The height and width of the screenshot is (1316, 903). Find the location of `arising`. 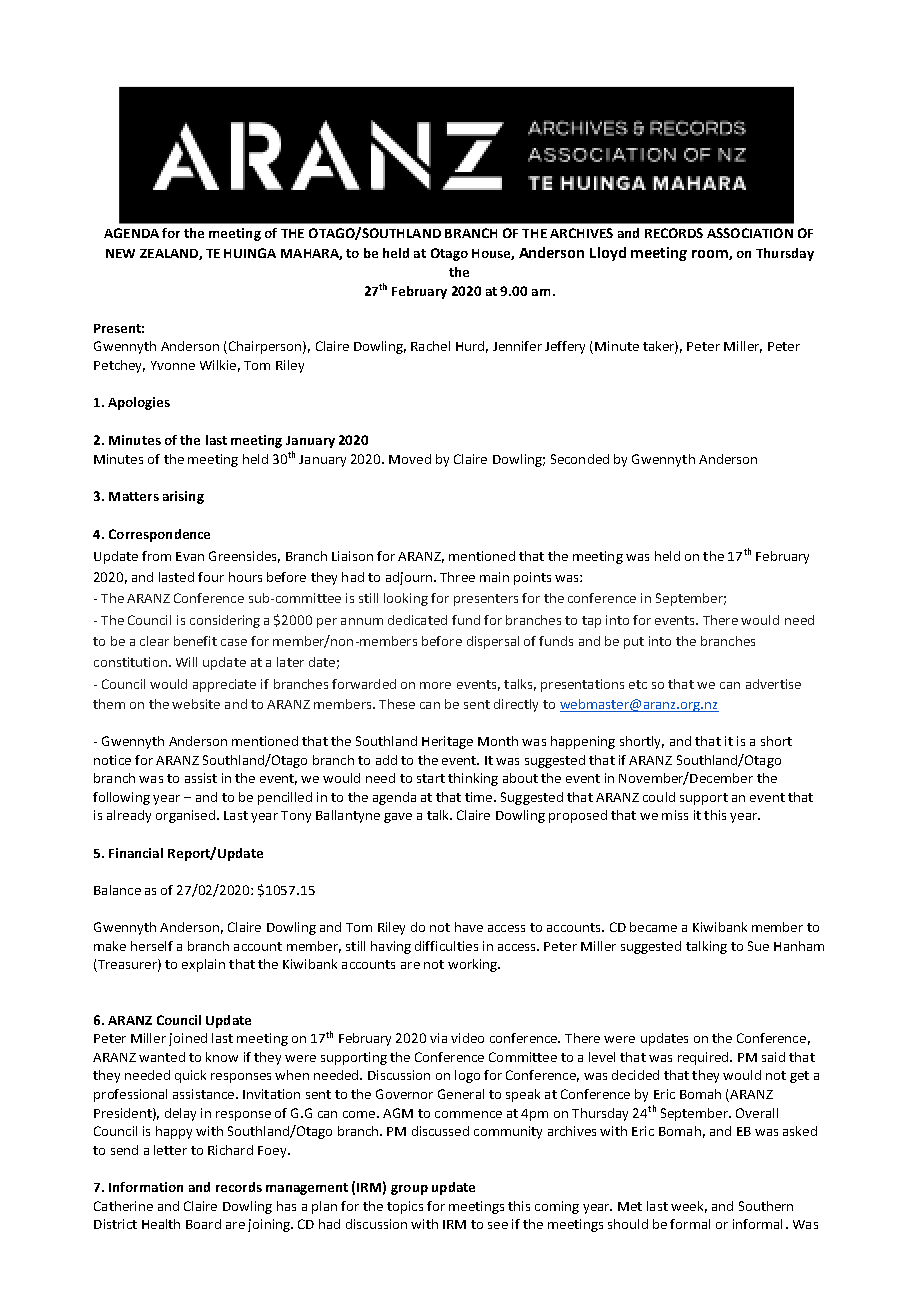

arising is located at coordinates (183, 497).
